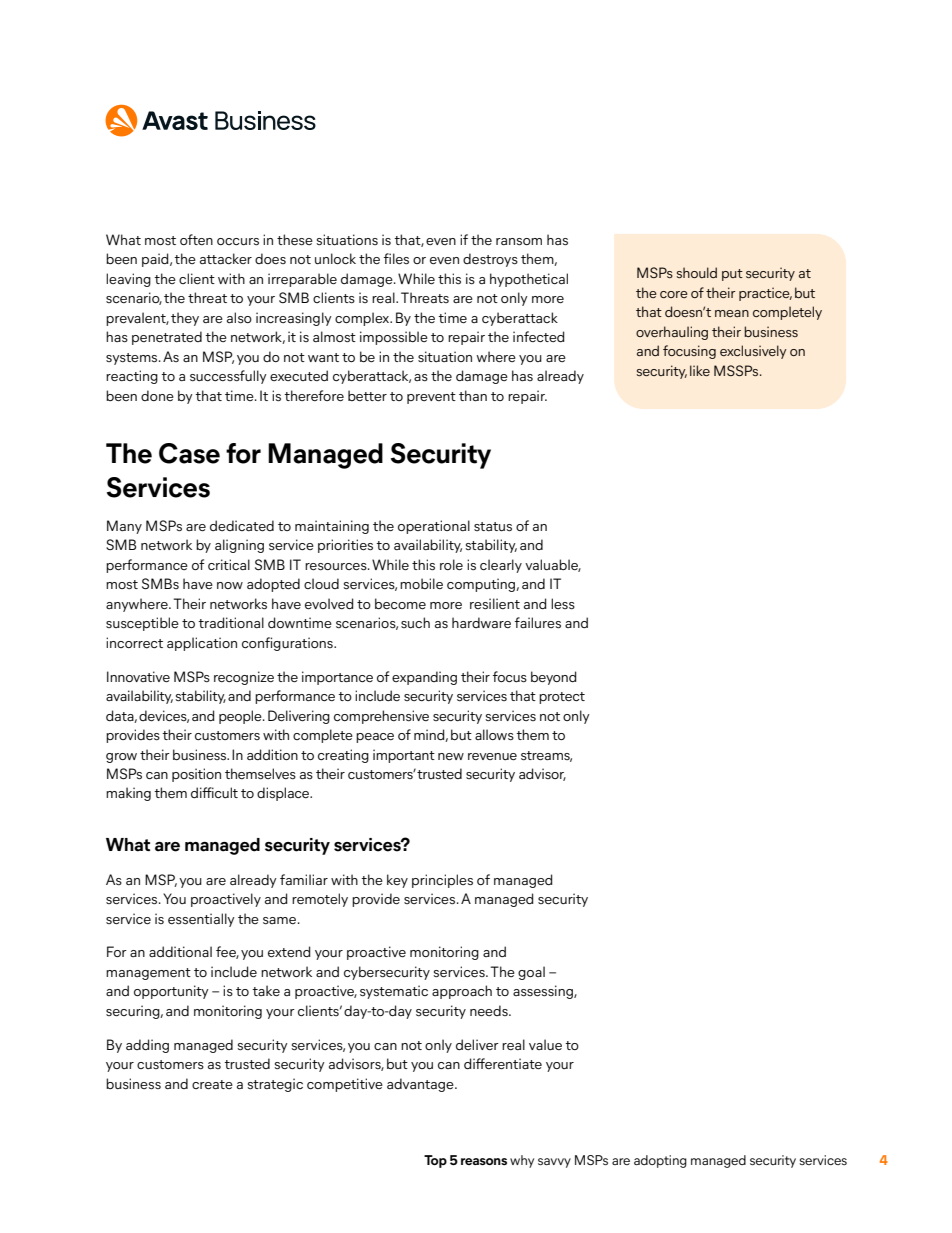  What do you see at coordinates (189, 453) in the screenshot?
I see `Case` at bounding box center [189, 453].
